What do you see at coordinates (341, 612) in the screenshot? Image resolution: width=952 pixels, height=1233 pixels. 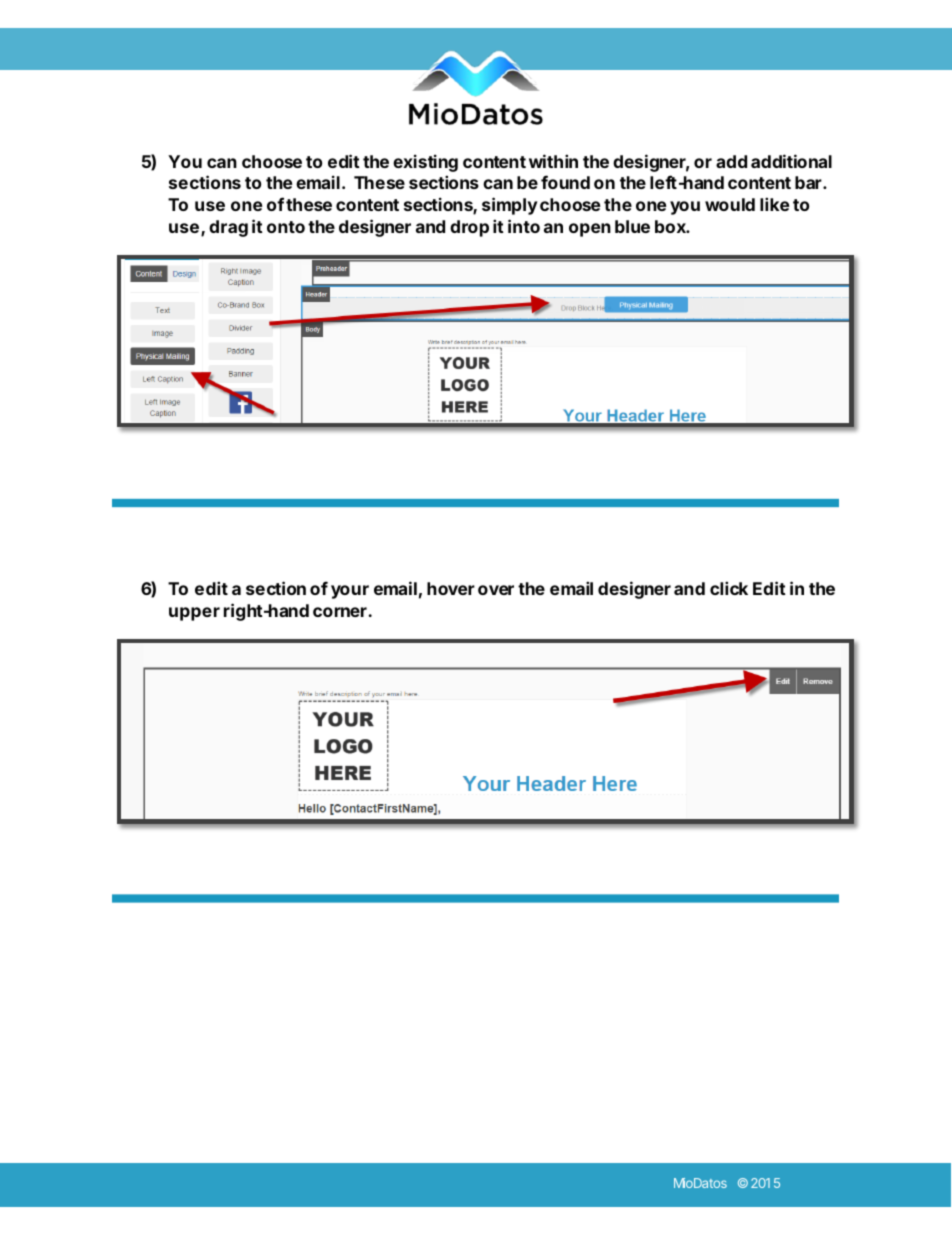 I see `corner` at bounding box center [341, 612].
